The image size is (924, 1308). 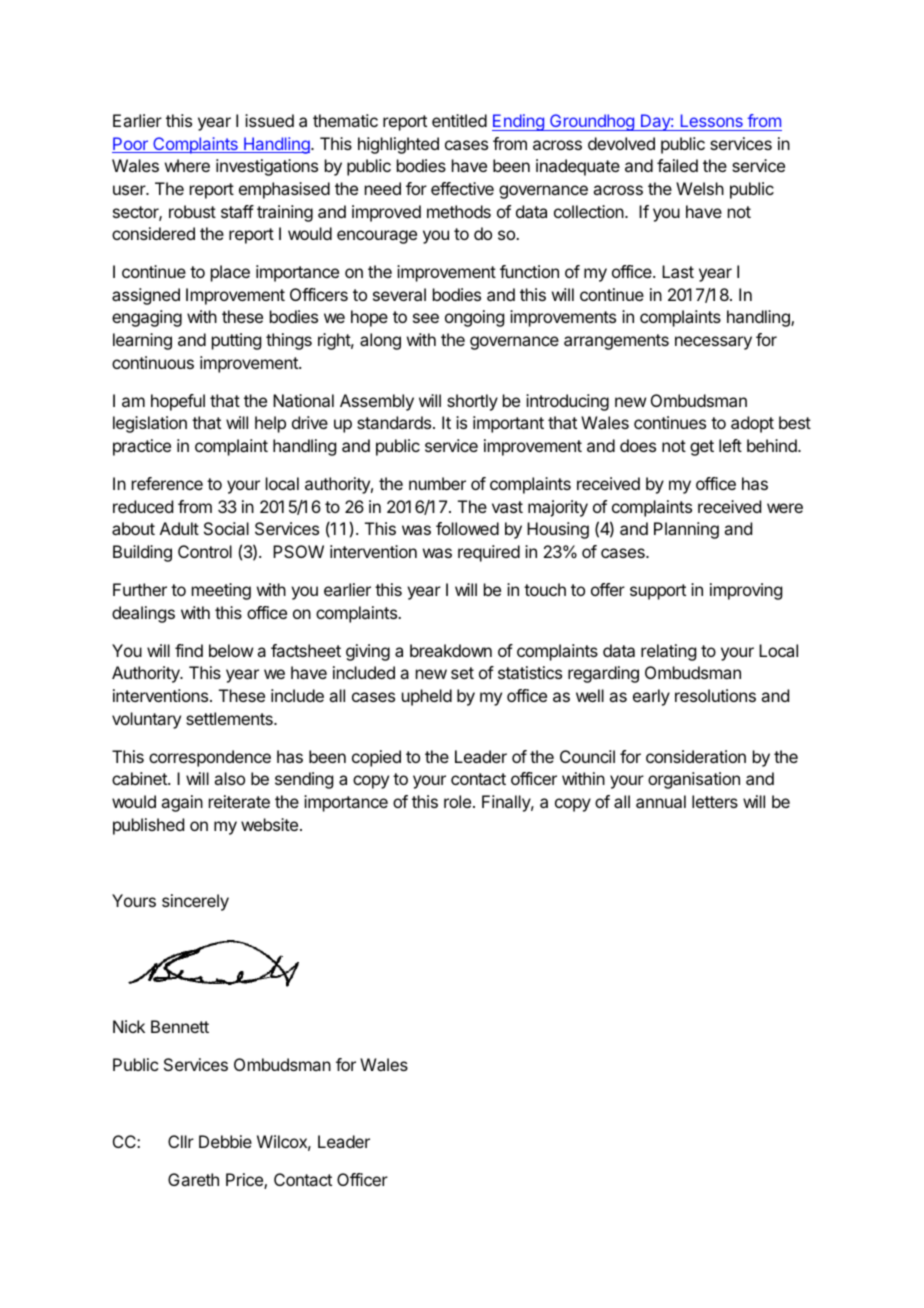 I want to click on necessary, so click(x=713, y=343).
